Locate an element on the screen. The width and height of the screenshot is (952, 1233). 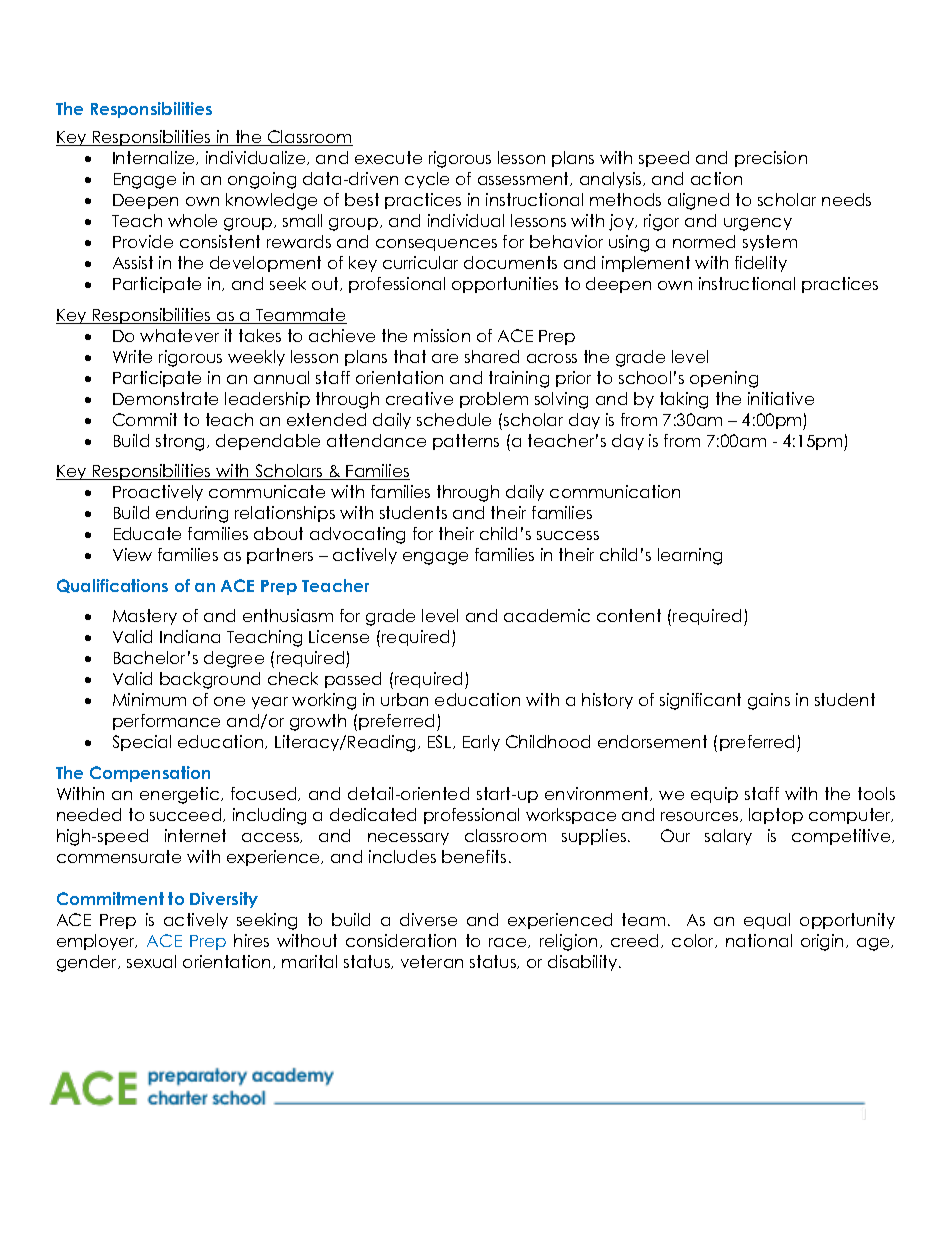
race is located at coordinates (509, 943).
